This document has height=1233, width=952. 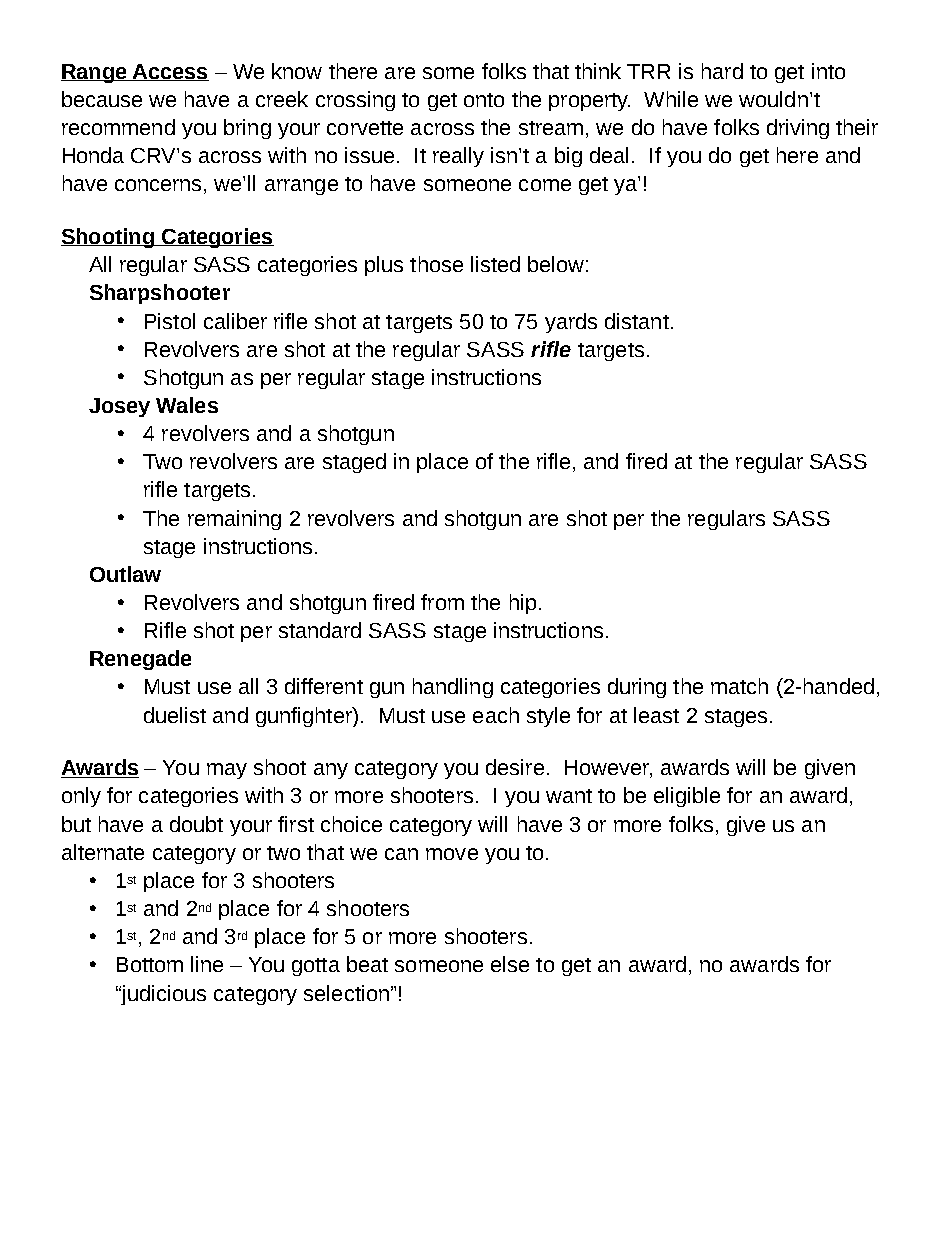 I want to click on driving, so click(x=798, y=129).
